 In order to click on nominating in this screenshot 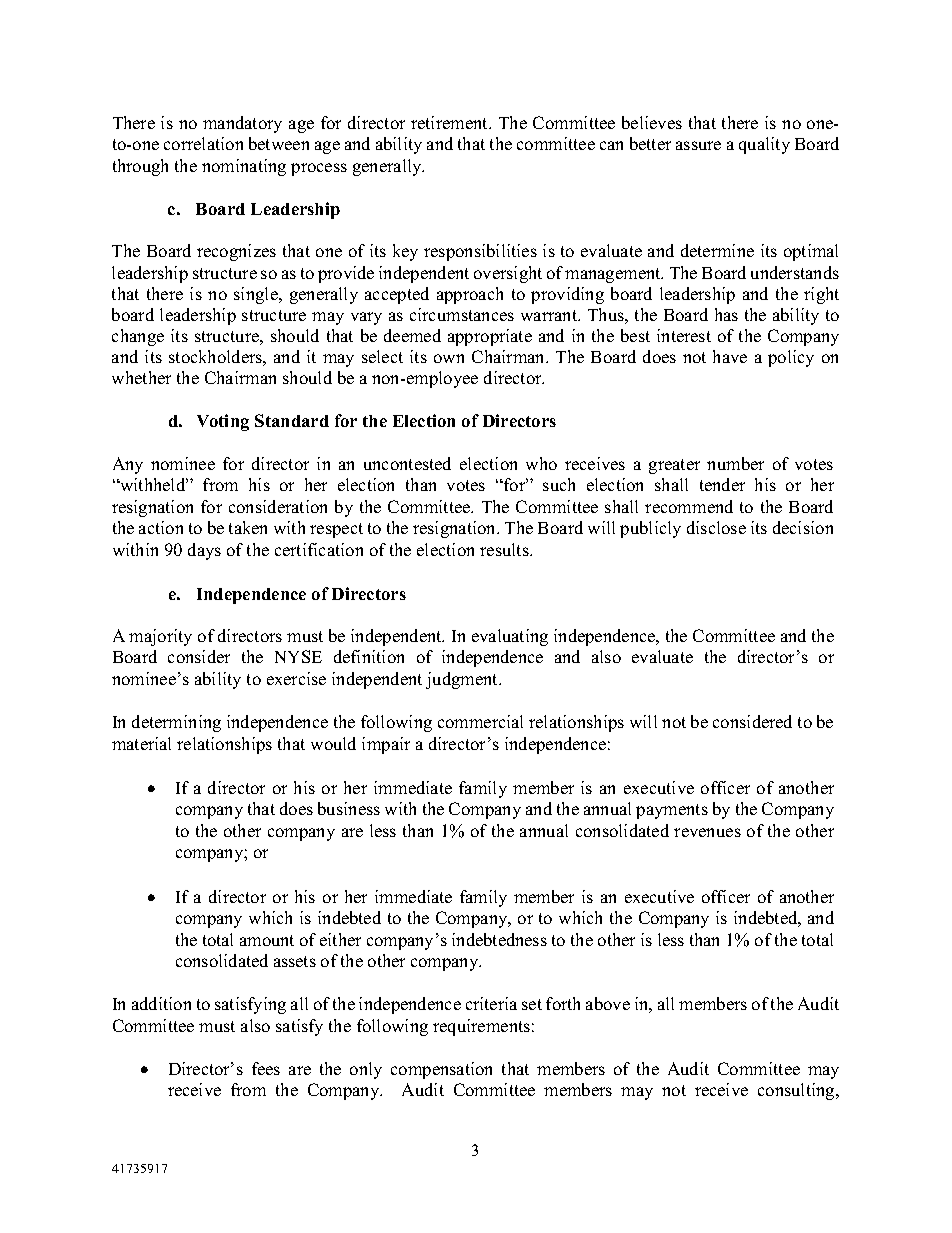, I will do `click(244, 167)`.
